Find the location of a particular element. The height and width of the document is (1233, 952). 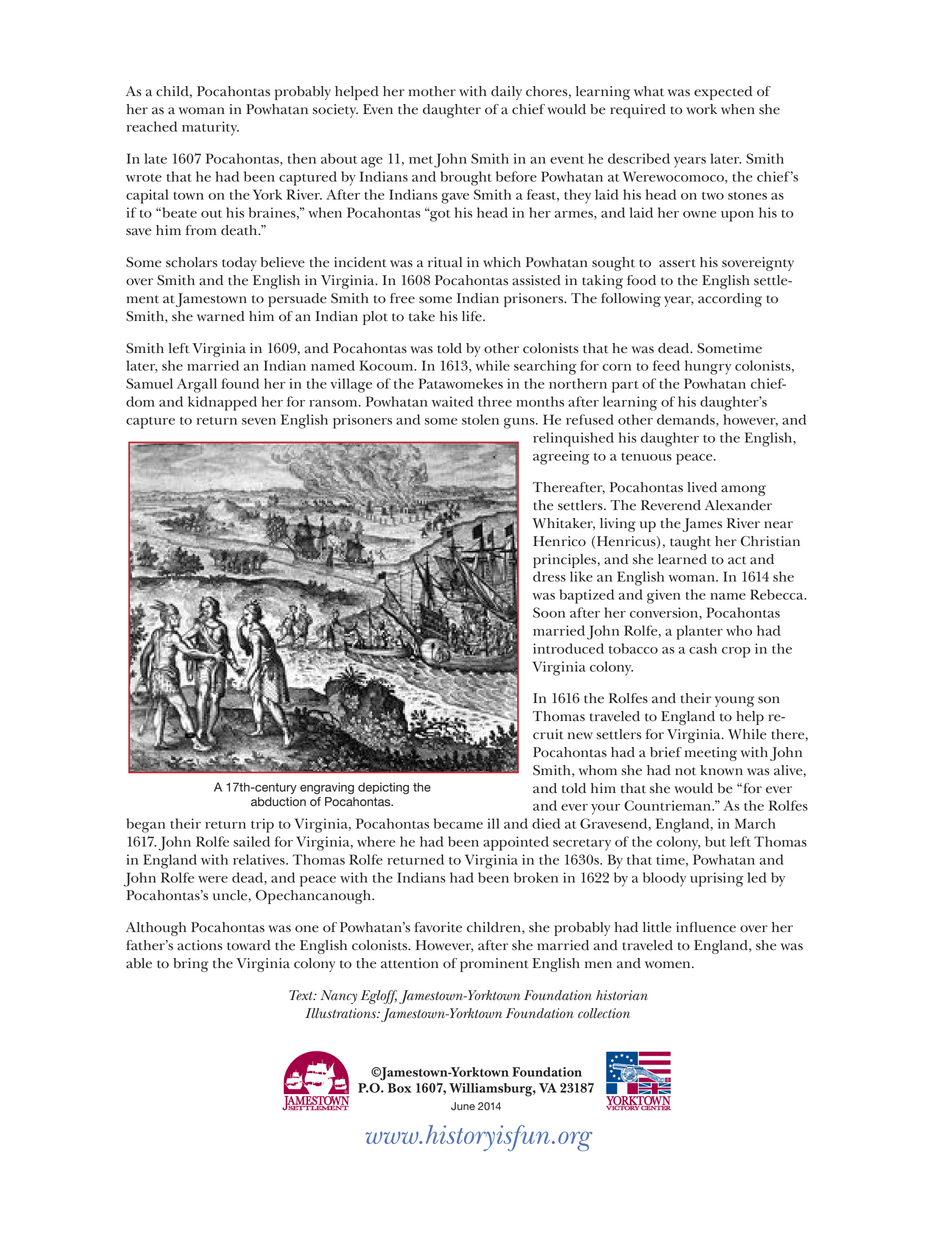

daily is located at coordinates (506, 93).
